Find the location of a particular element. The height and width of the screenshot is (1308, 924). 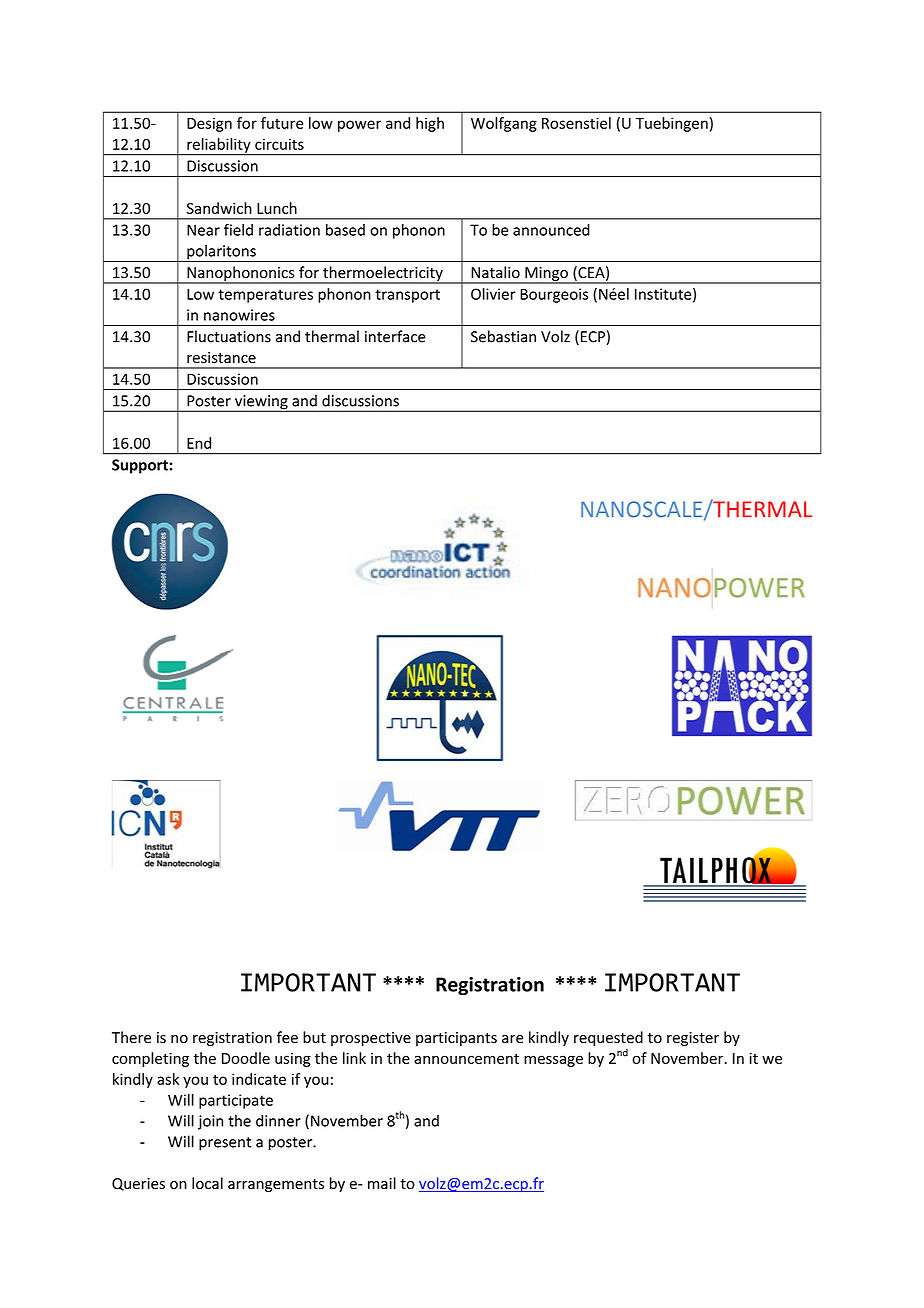

requested is located at coordinates (608, 1038).
